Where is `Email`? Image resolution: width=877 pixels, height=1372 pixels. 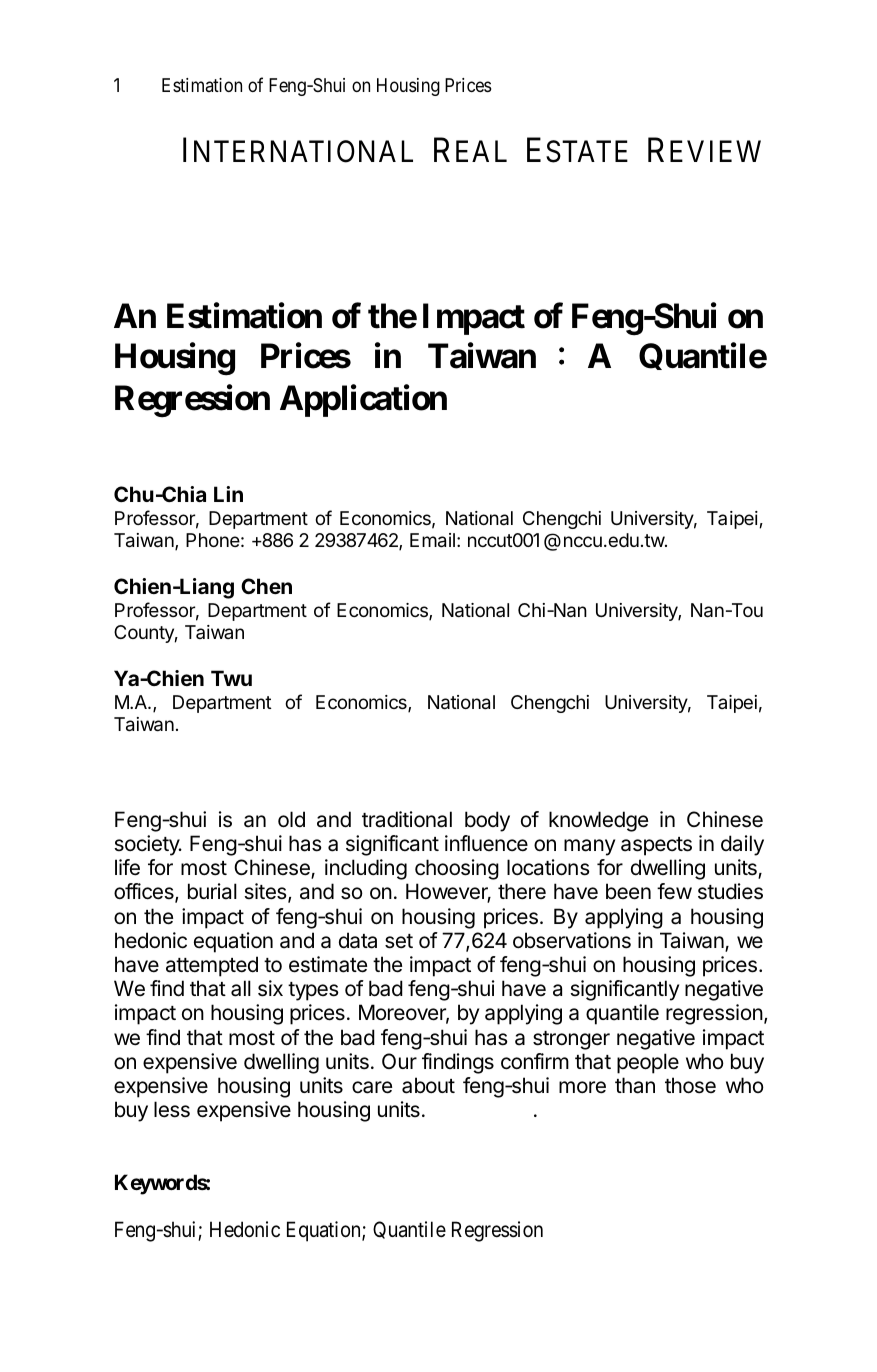
Email is located at coordinates (432, 540).
